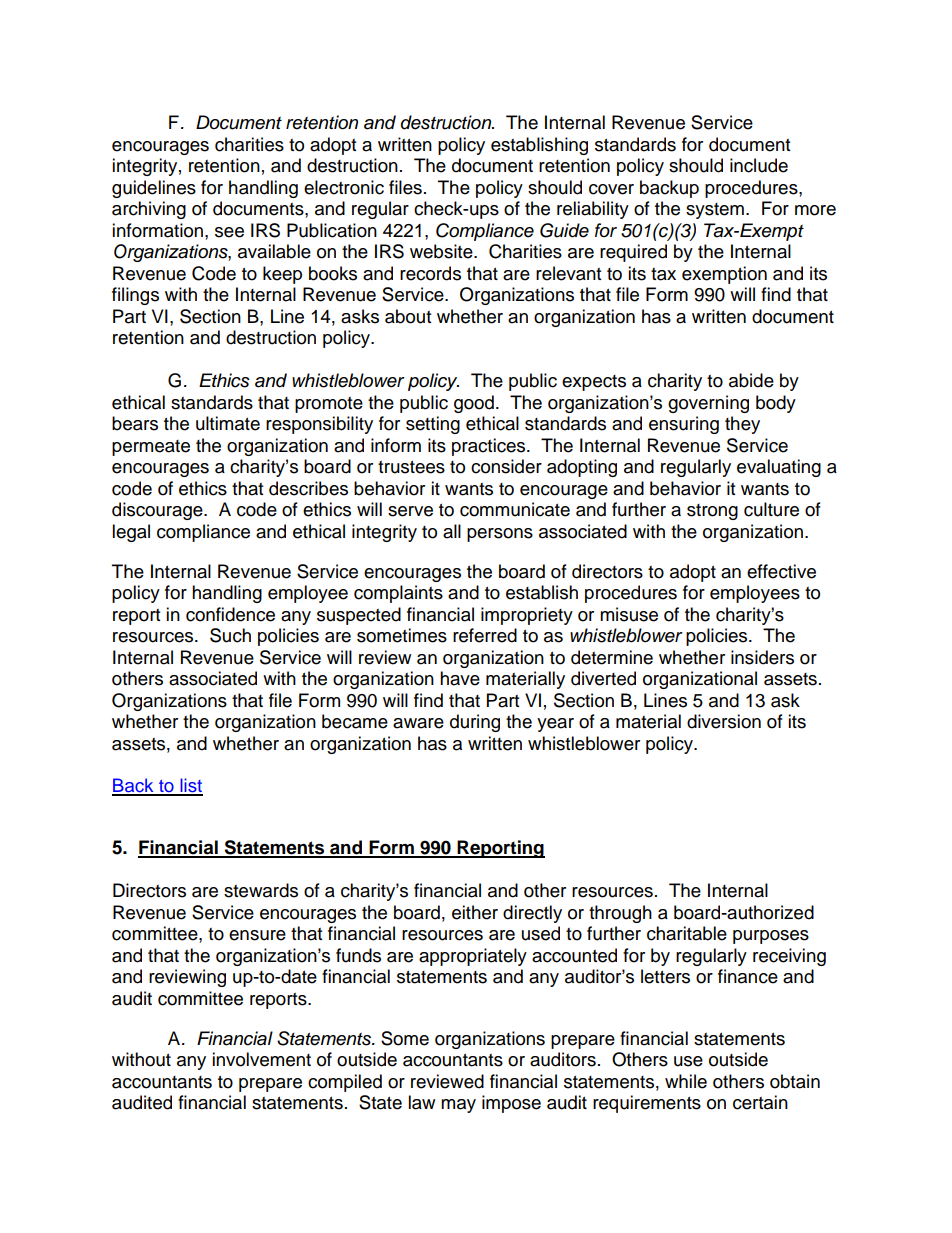 This image has height=1233, width=952. What do you see at coordinates (261, 1059) in the image?
I see `involvement` at bounding box center [261, 1059].
